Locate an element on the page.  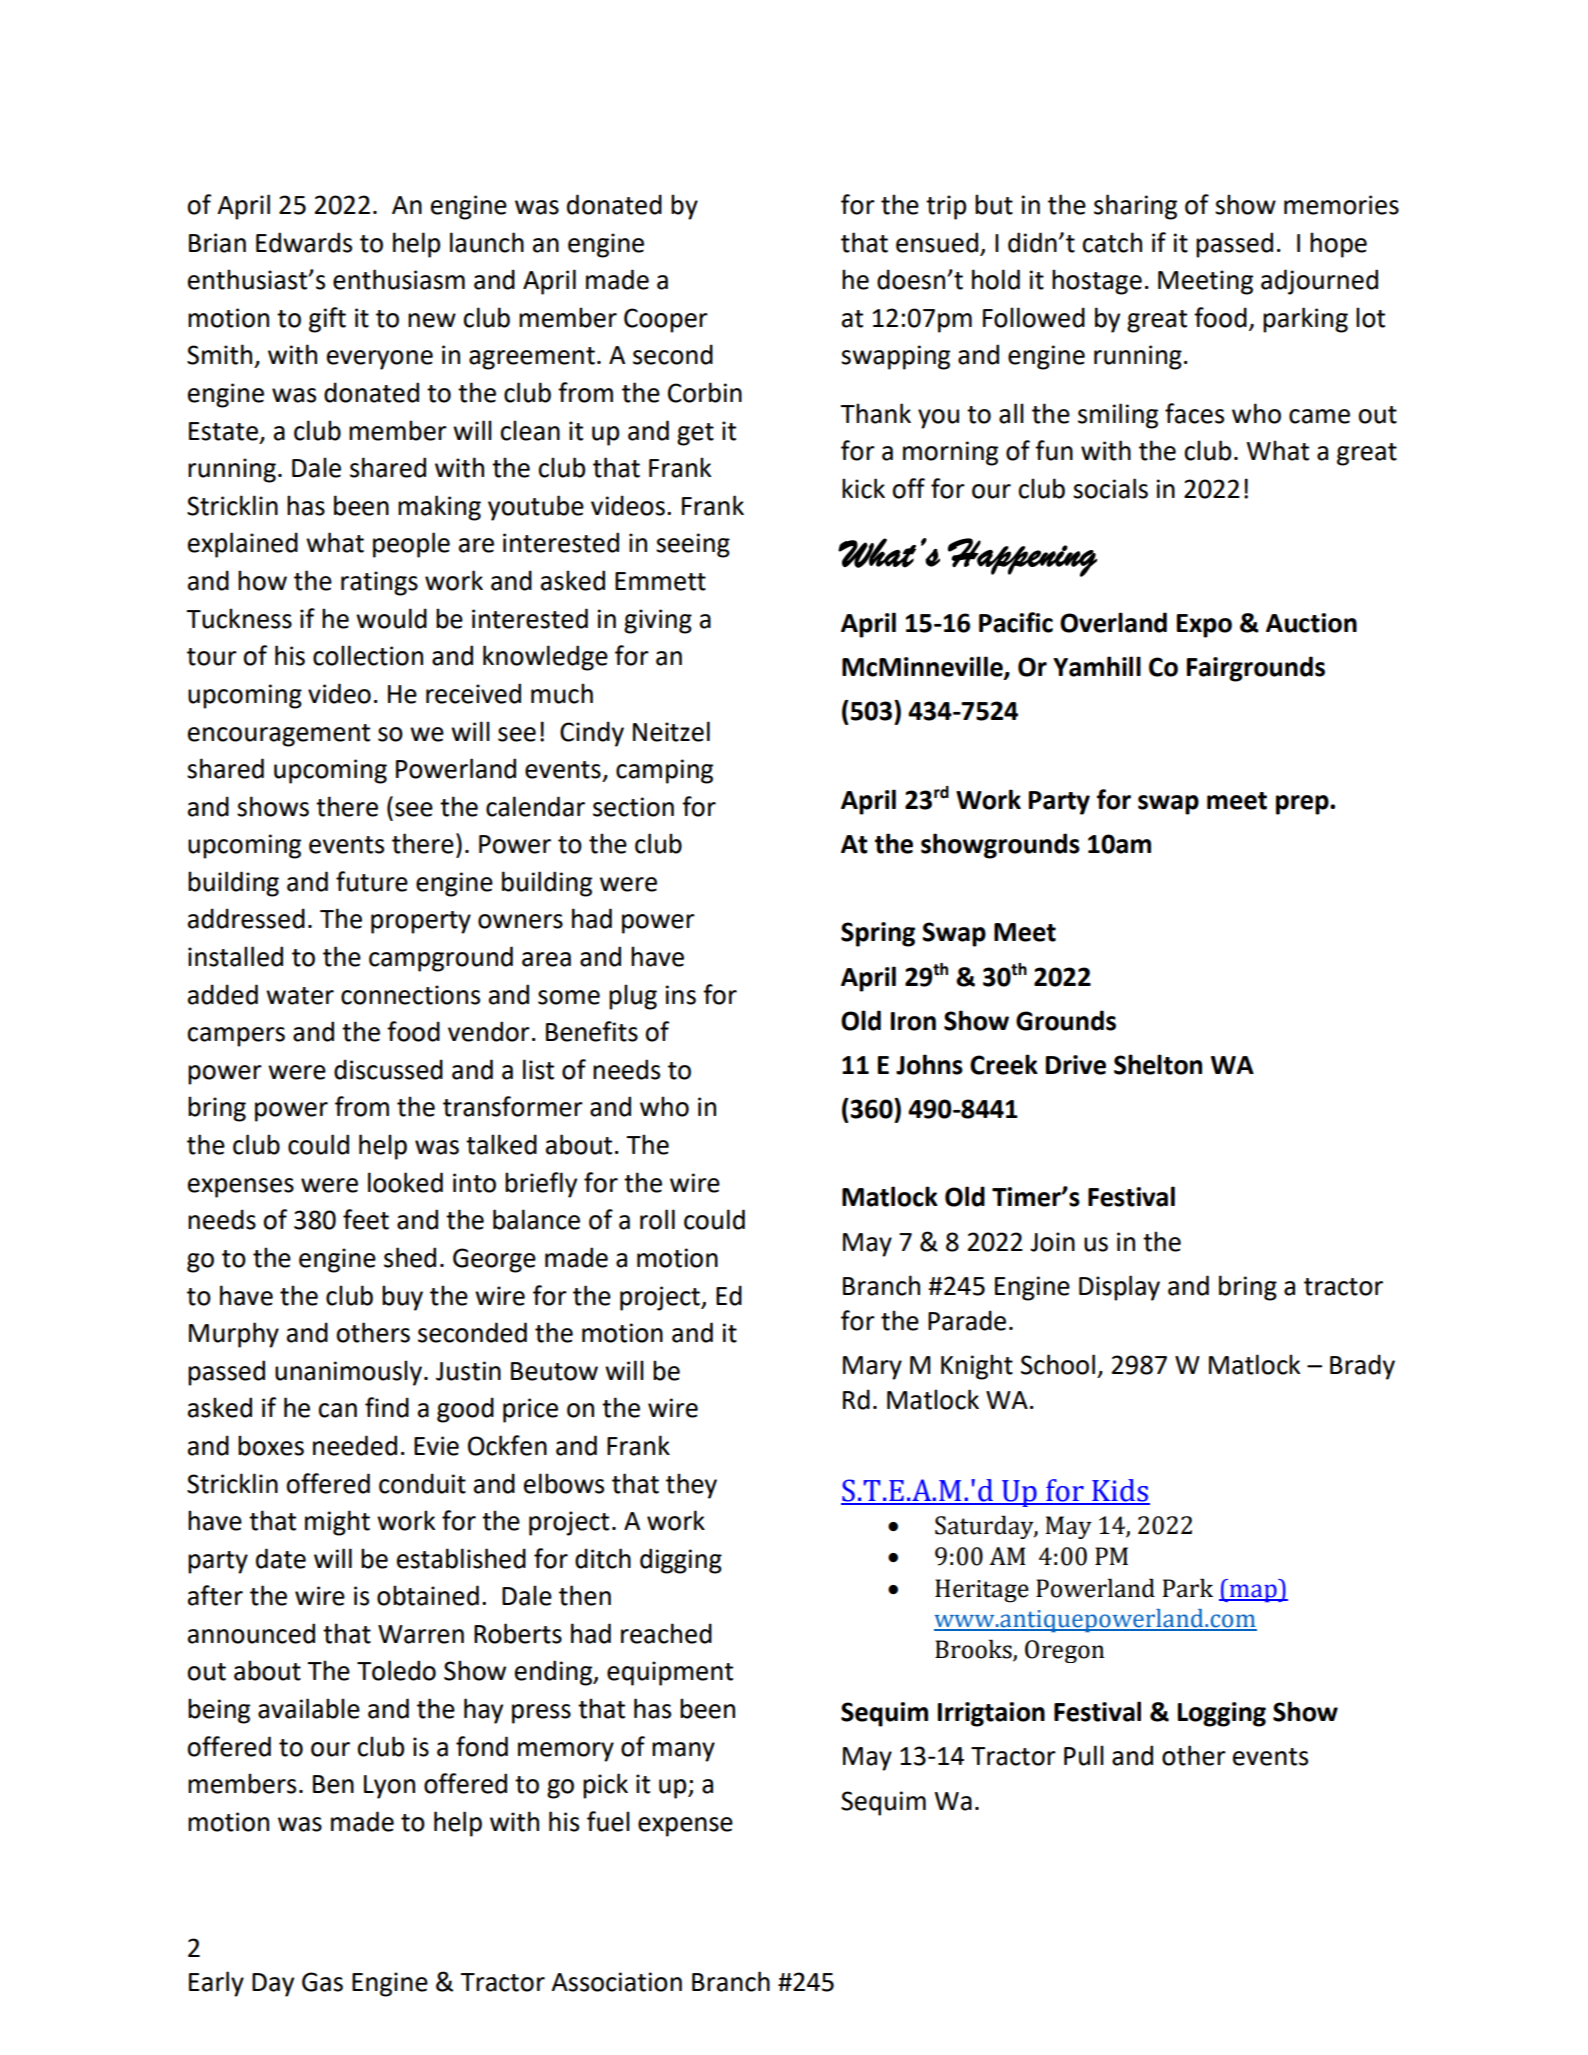
hope is located at coordinates (1338, 245).
